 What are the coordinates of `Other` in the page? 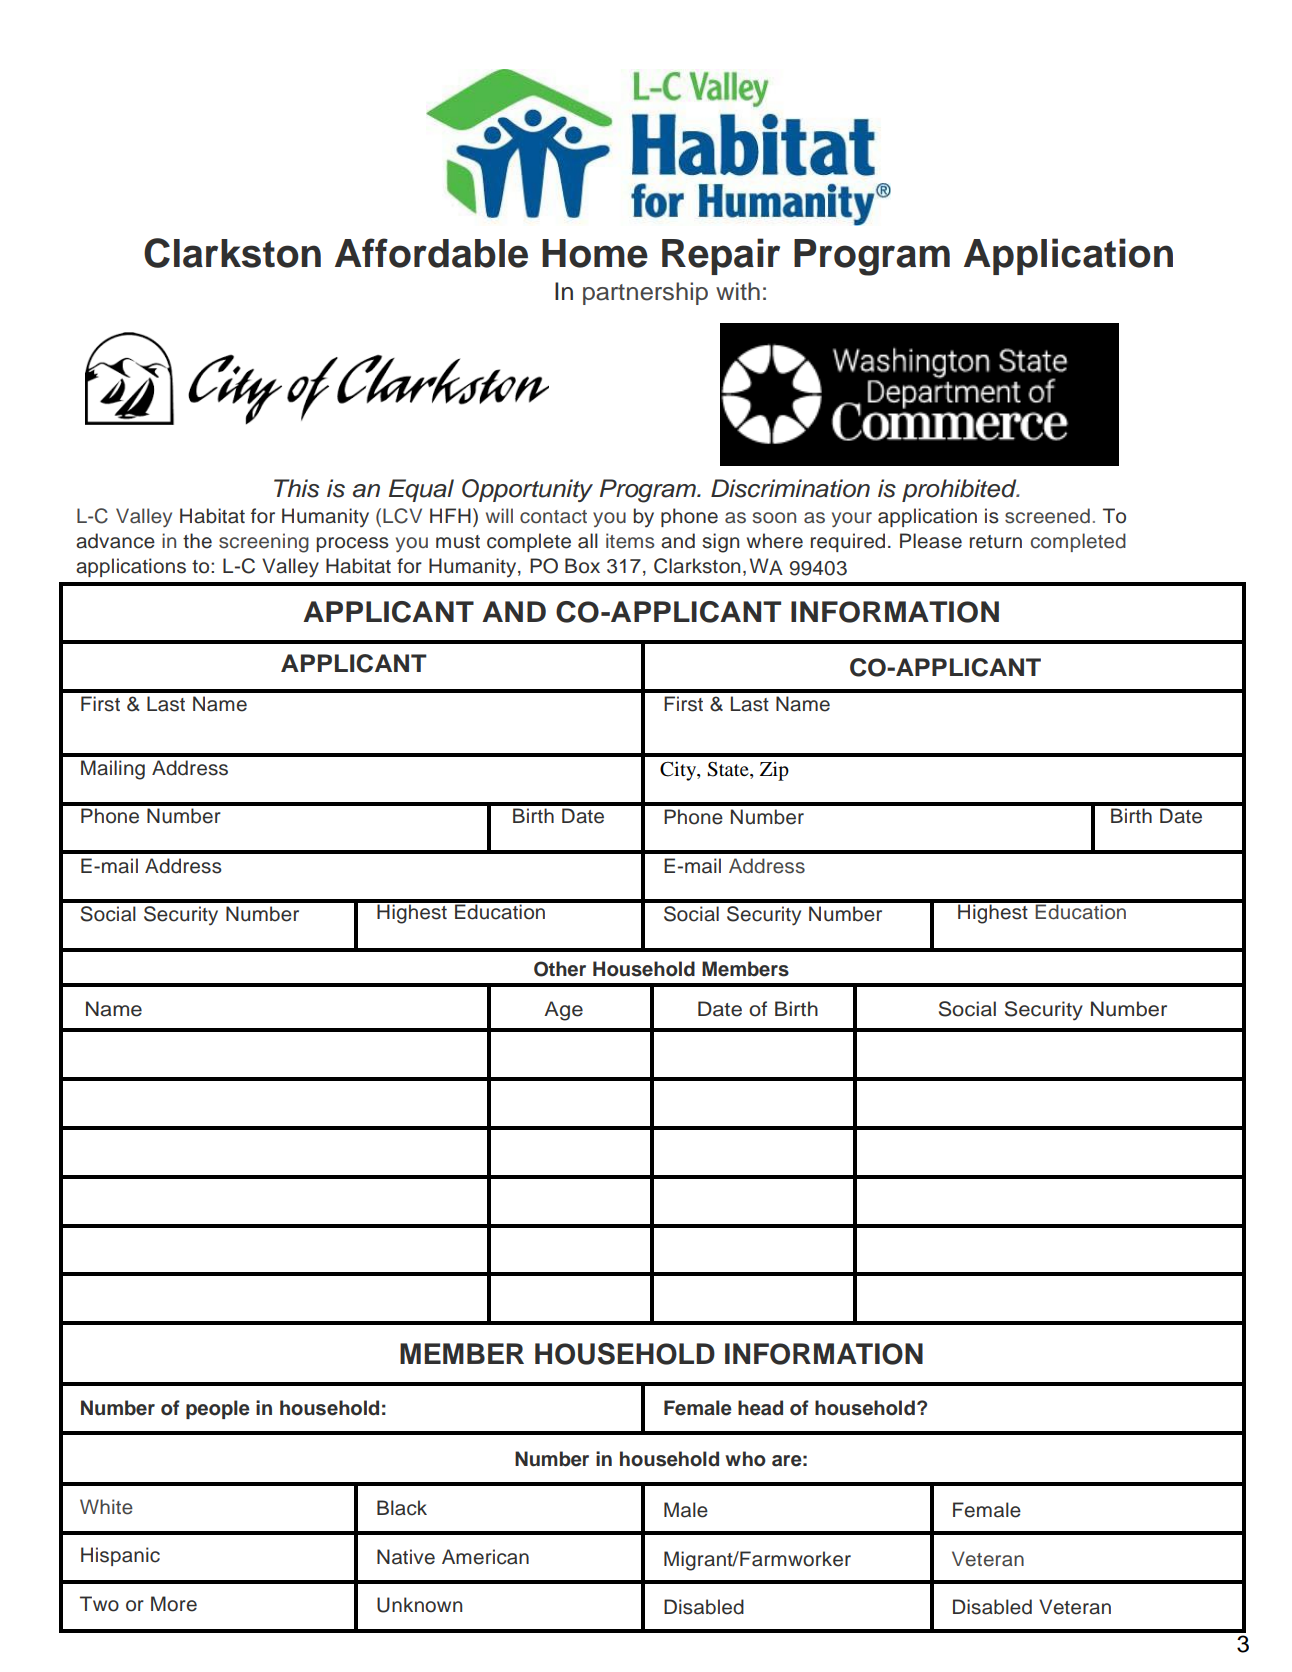 It's located at (560, 969).
